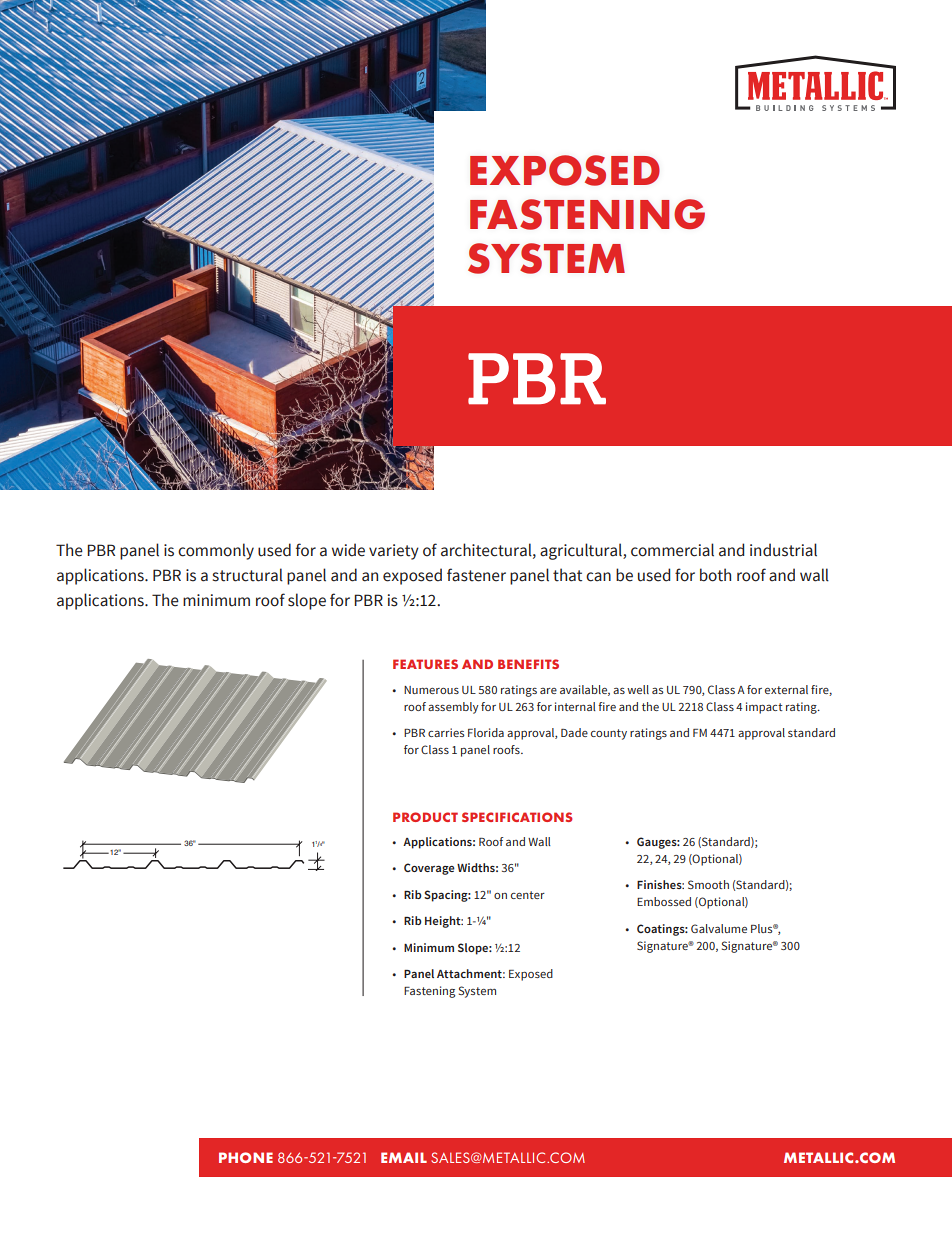  What do you see at coordinates (429, 869) in the page?
I see `Coverage` at bounding box center [429, 869].
